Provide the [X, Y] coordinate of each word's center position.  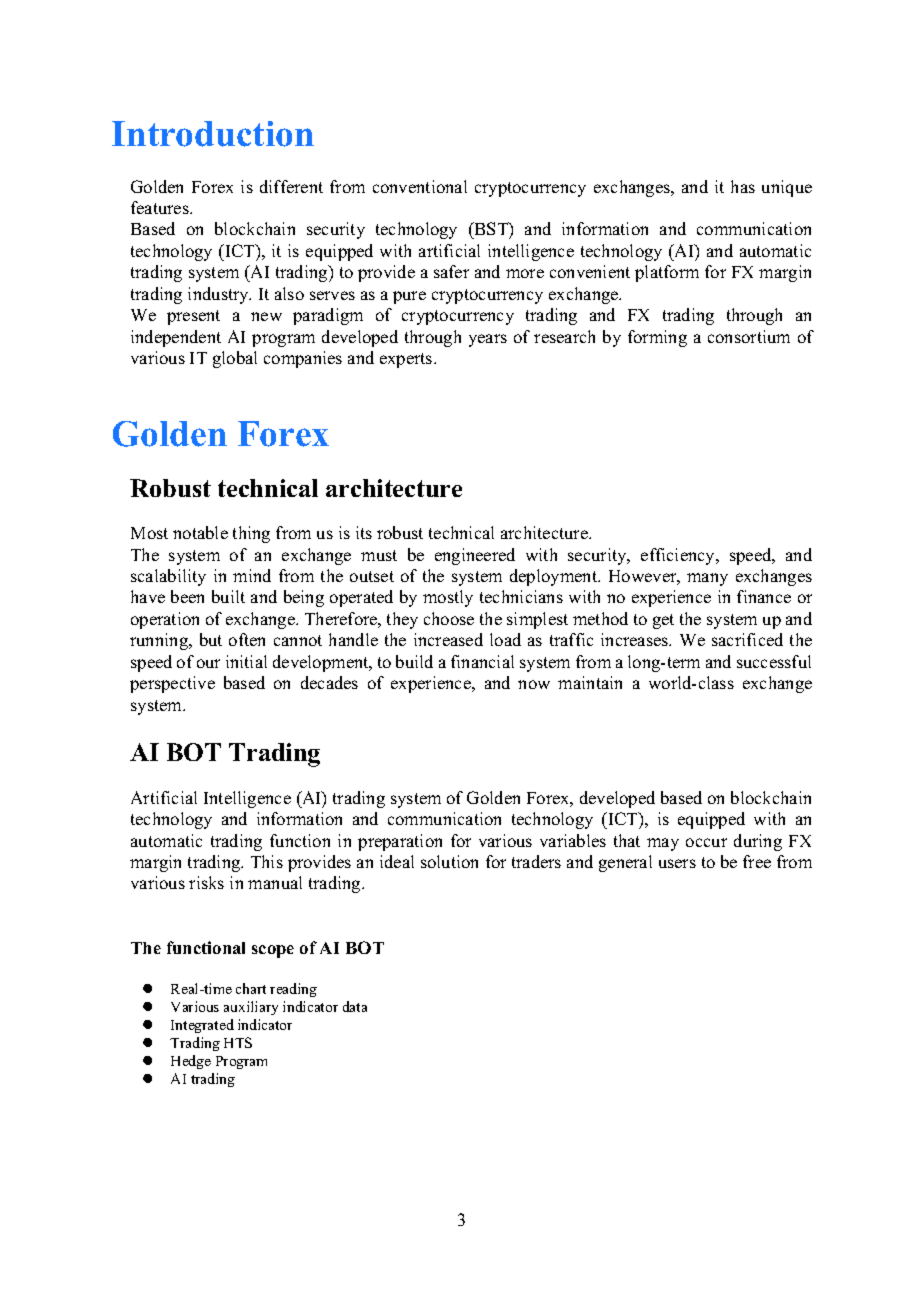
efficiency [679, 556]
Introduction [213, 134]
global [235, 359]
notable [200, 532]
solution [449, 861]
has [743, 186]
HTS [238, 1042]
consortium [749, 336]
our [208, 663]
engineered [475, 556]
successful [774, 661]
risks [206, 882]
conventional [420, 186]
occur [706, 842]
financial [482, 661]
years [488, 340]
